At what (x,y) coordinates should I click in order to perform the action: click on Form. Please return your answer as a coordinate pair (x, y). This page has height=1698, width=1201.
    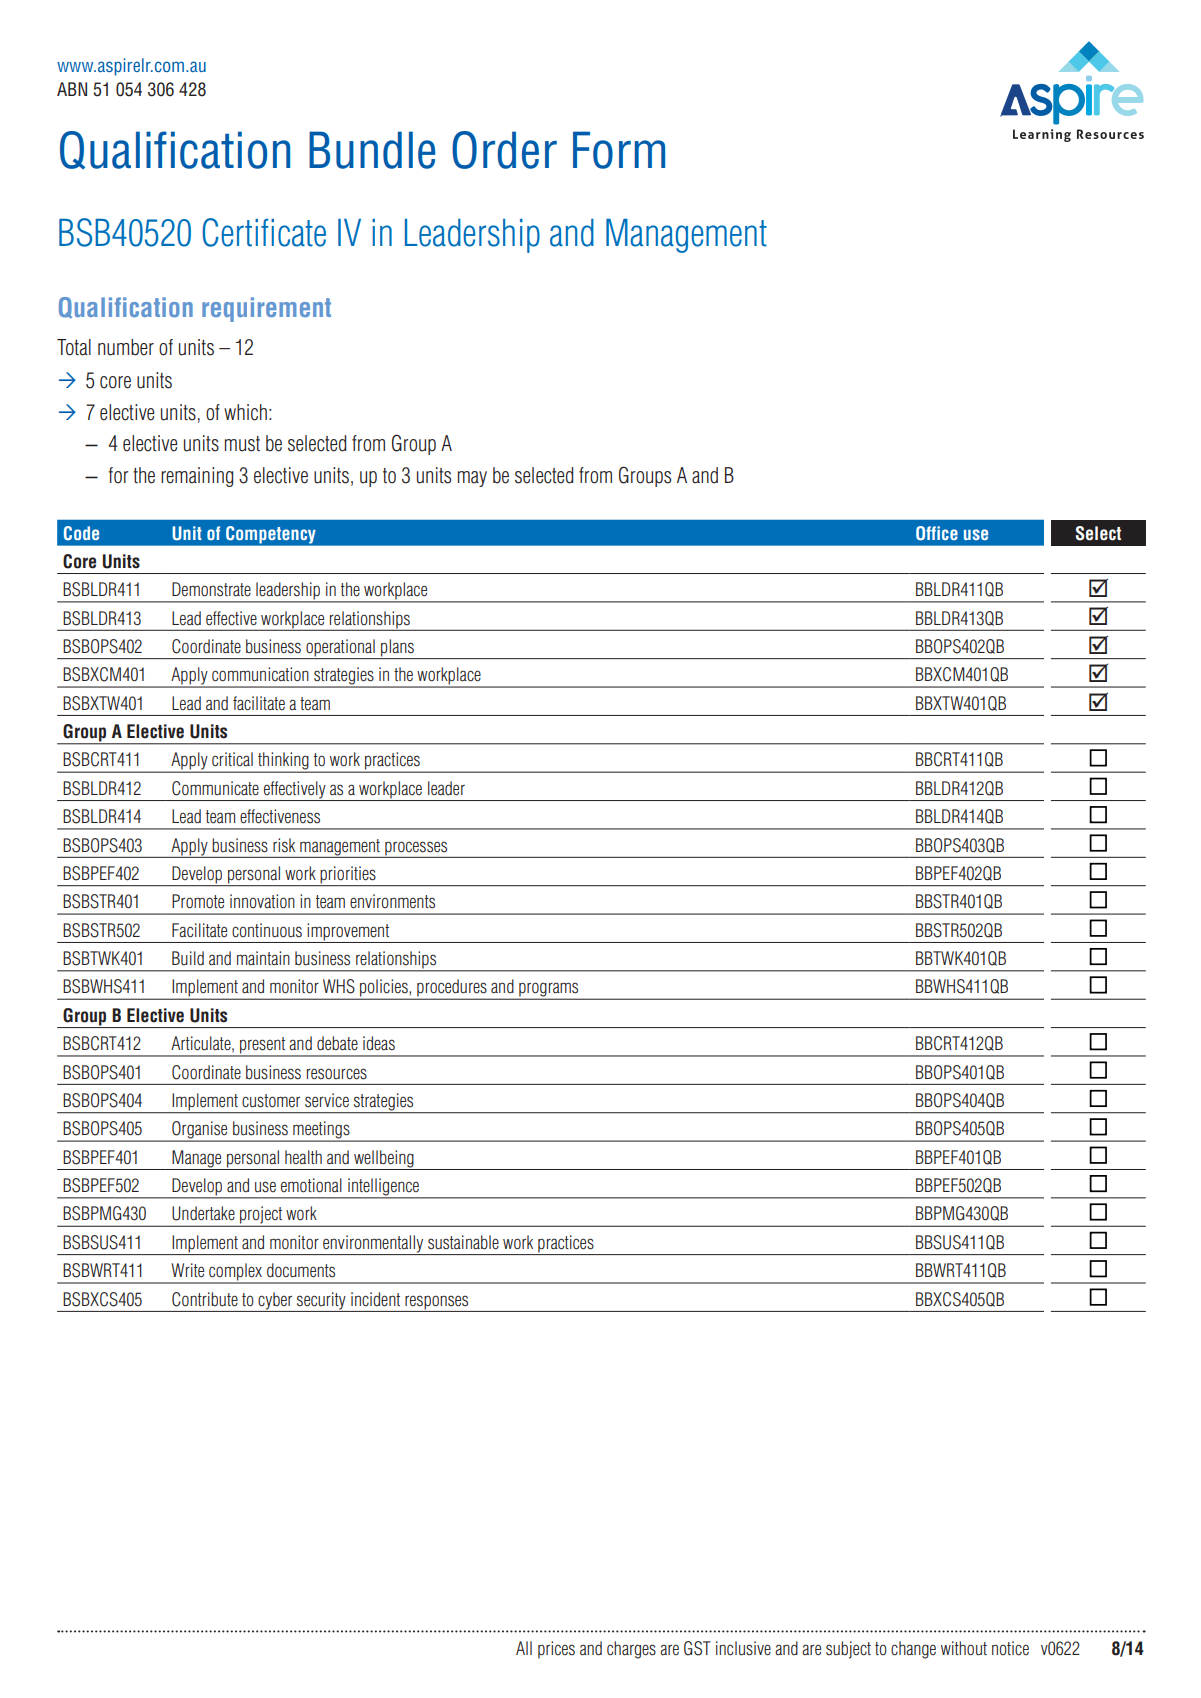
    Looking at the image, I should click on (619, 150).
